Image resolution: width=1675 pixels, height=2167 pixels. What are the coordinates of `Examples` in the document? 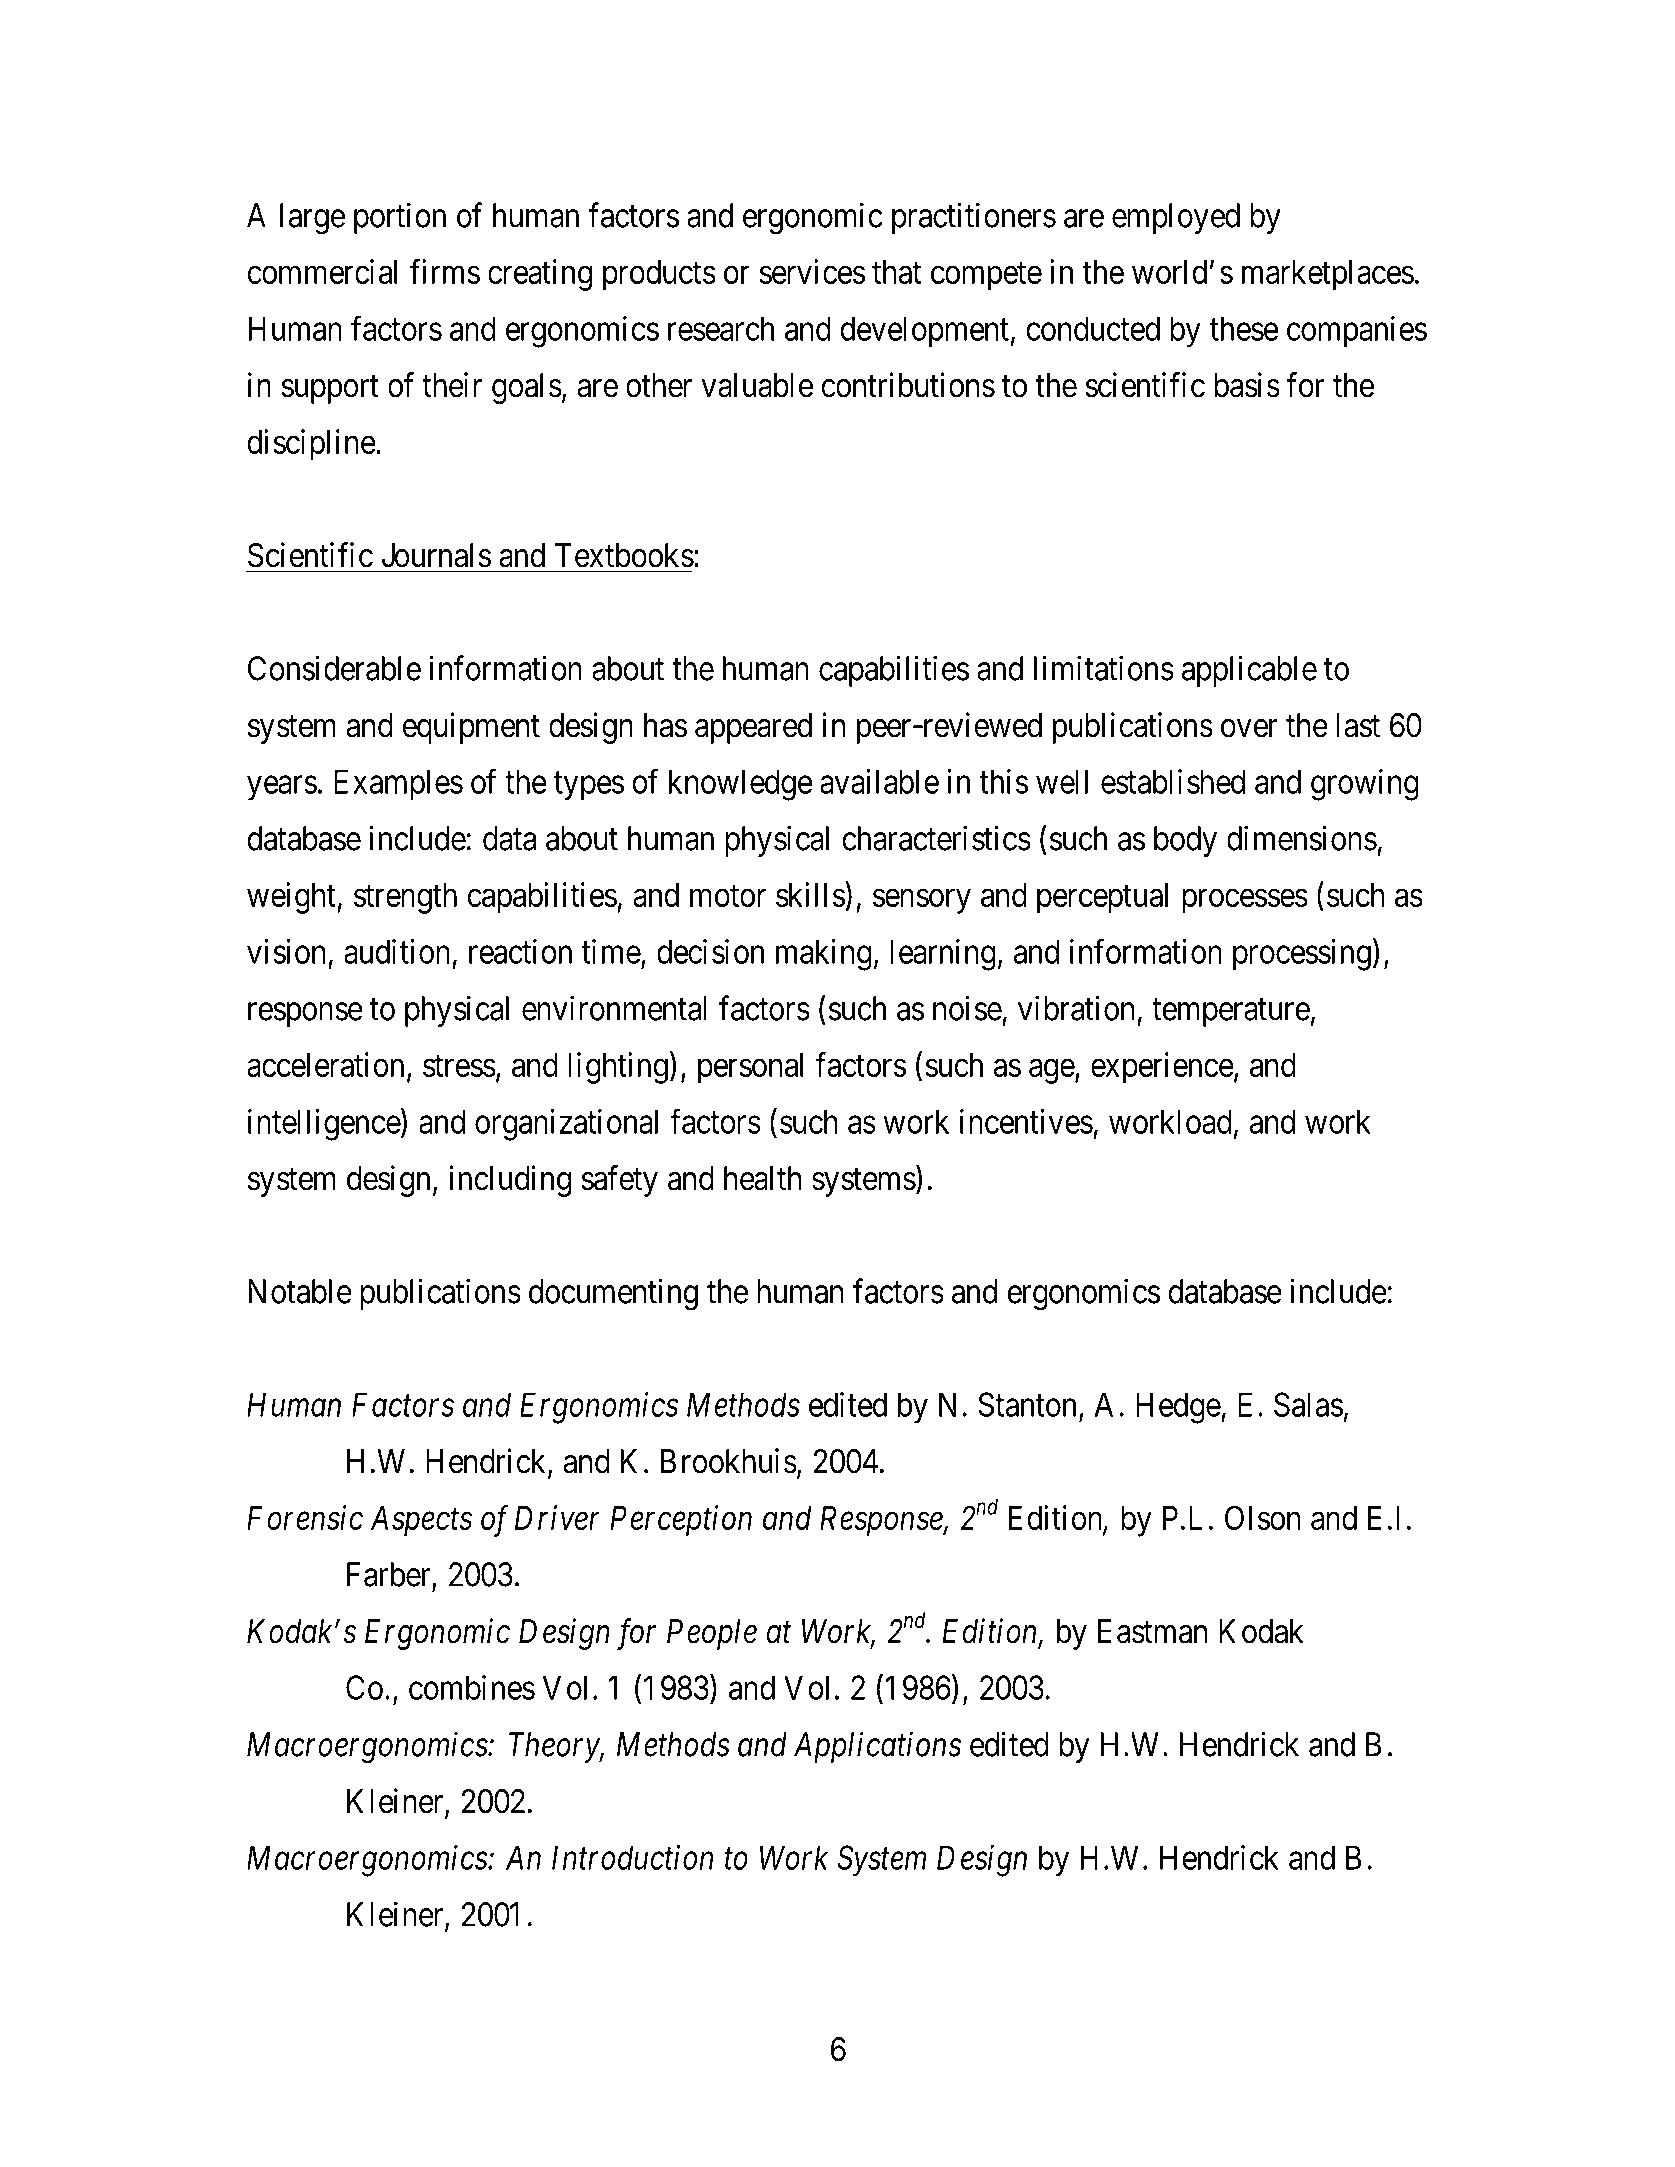 It's located at (398, 785).
